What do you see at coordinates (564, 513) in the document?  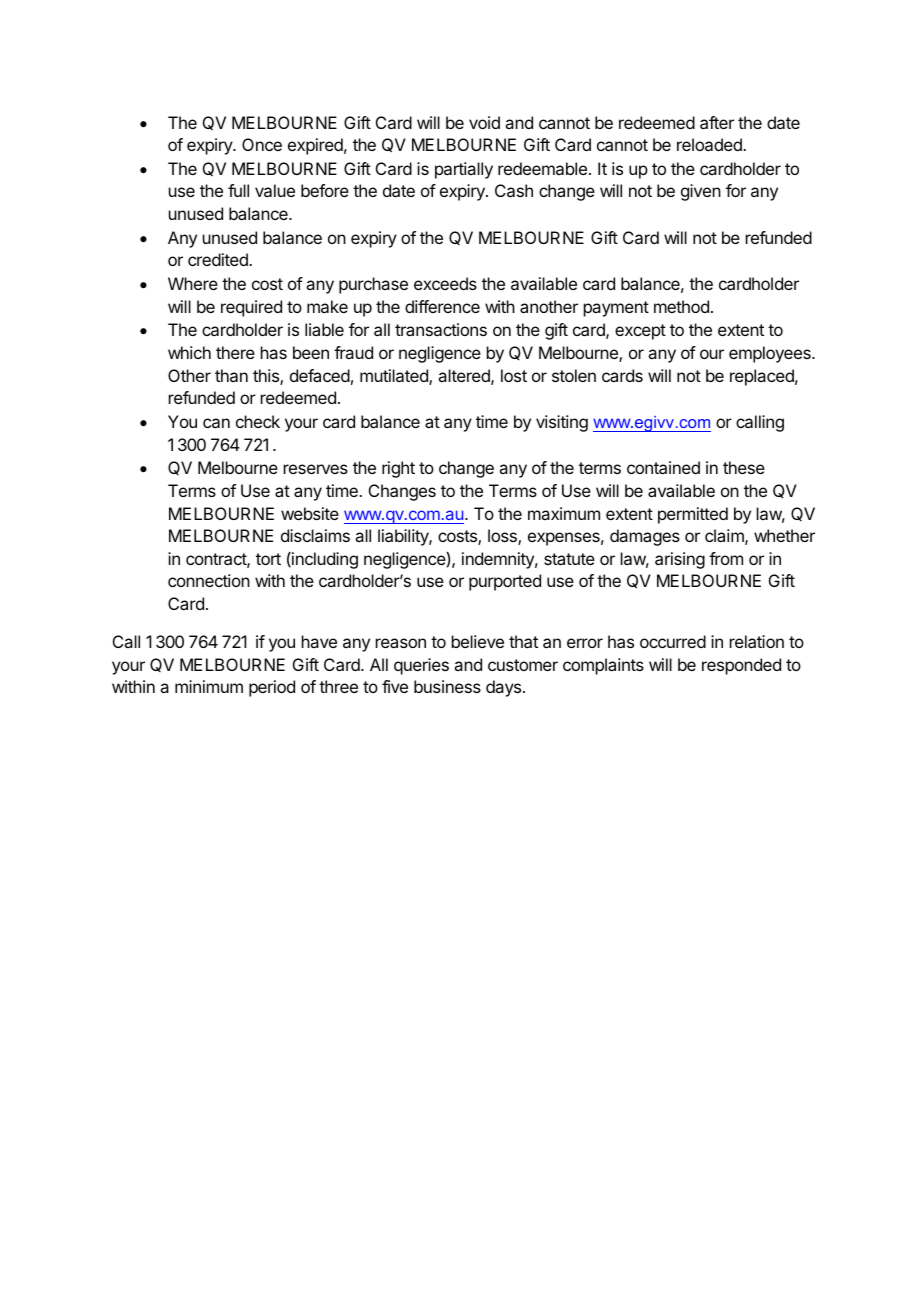 I see `maximum` at bounding box center [564, 513].
